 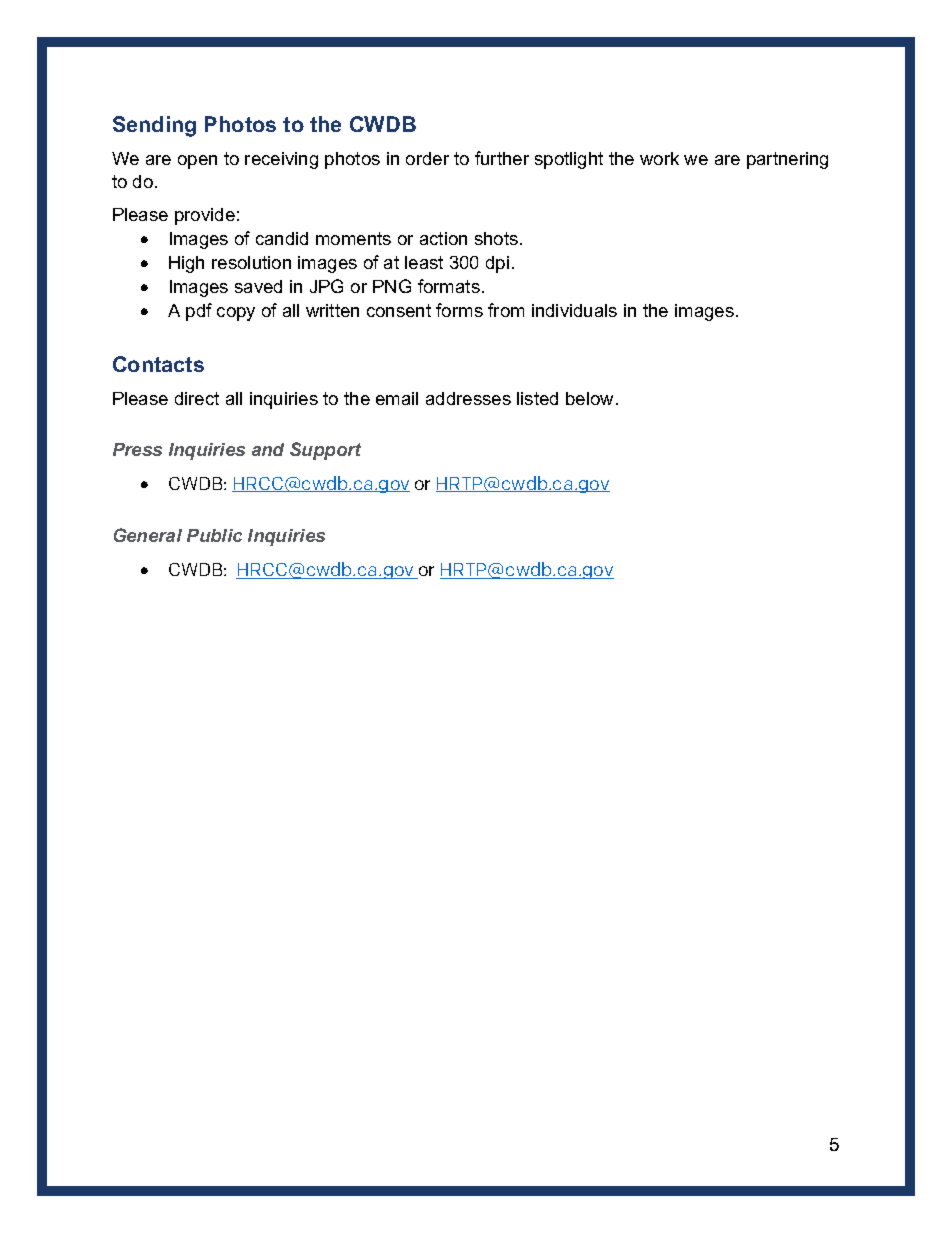 I want to click on listed, so click(x=537, y=398).
